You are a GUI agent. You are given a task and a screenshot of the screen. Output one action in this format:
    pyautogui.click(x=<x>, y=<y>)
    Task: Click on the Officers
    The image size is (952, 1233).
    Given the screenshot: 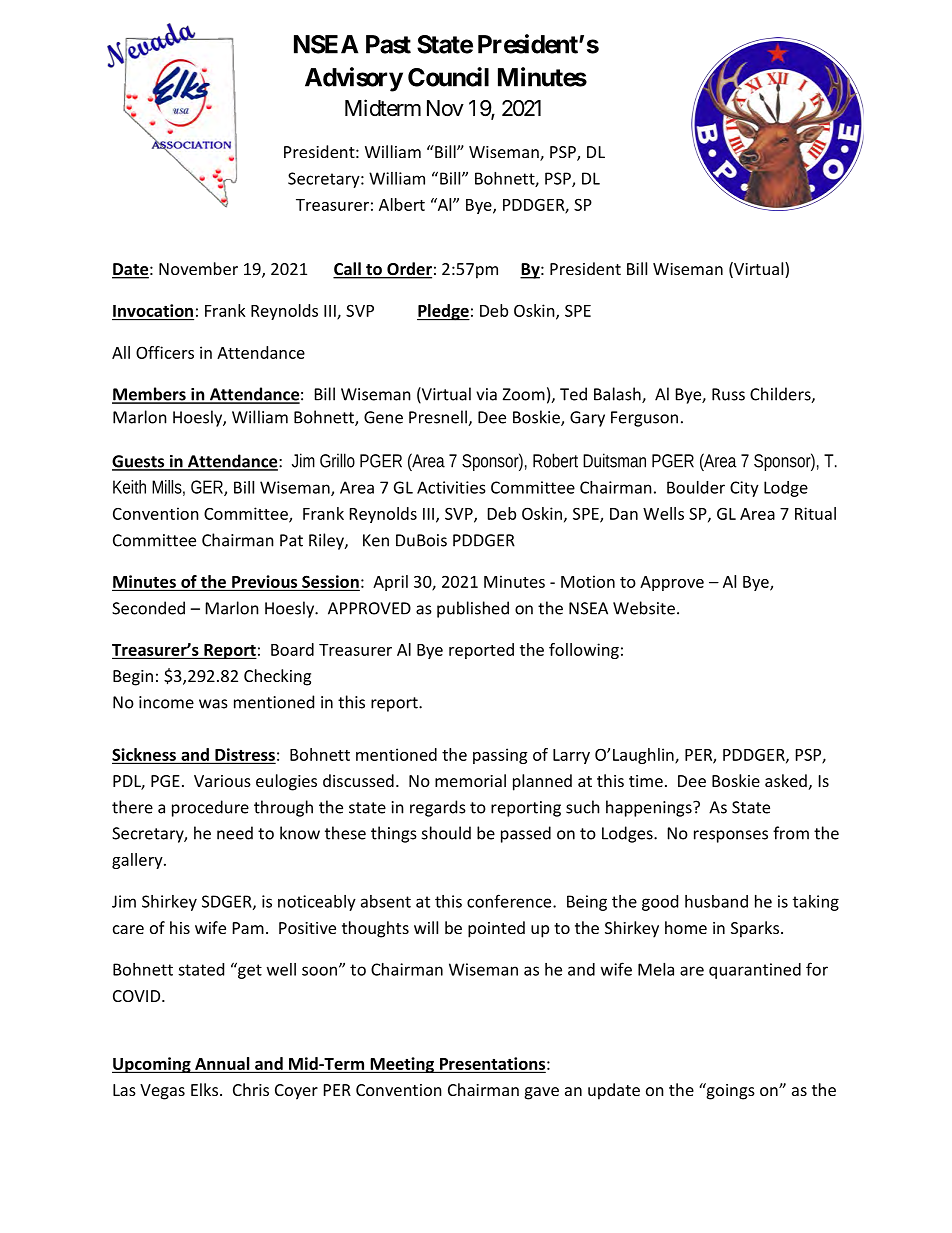 What is the action you would take?
    pyautogui.click(x=165, y=352)
